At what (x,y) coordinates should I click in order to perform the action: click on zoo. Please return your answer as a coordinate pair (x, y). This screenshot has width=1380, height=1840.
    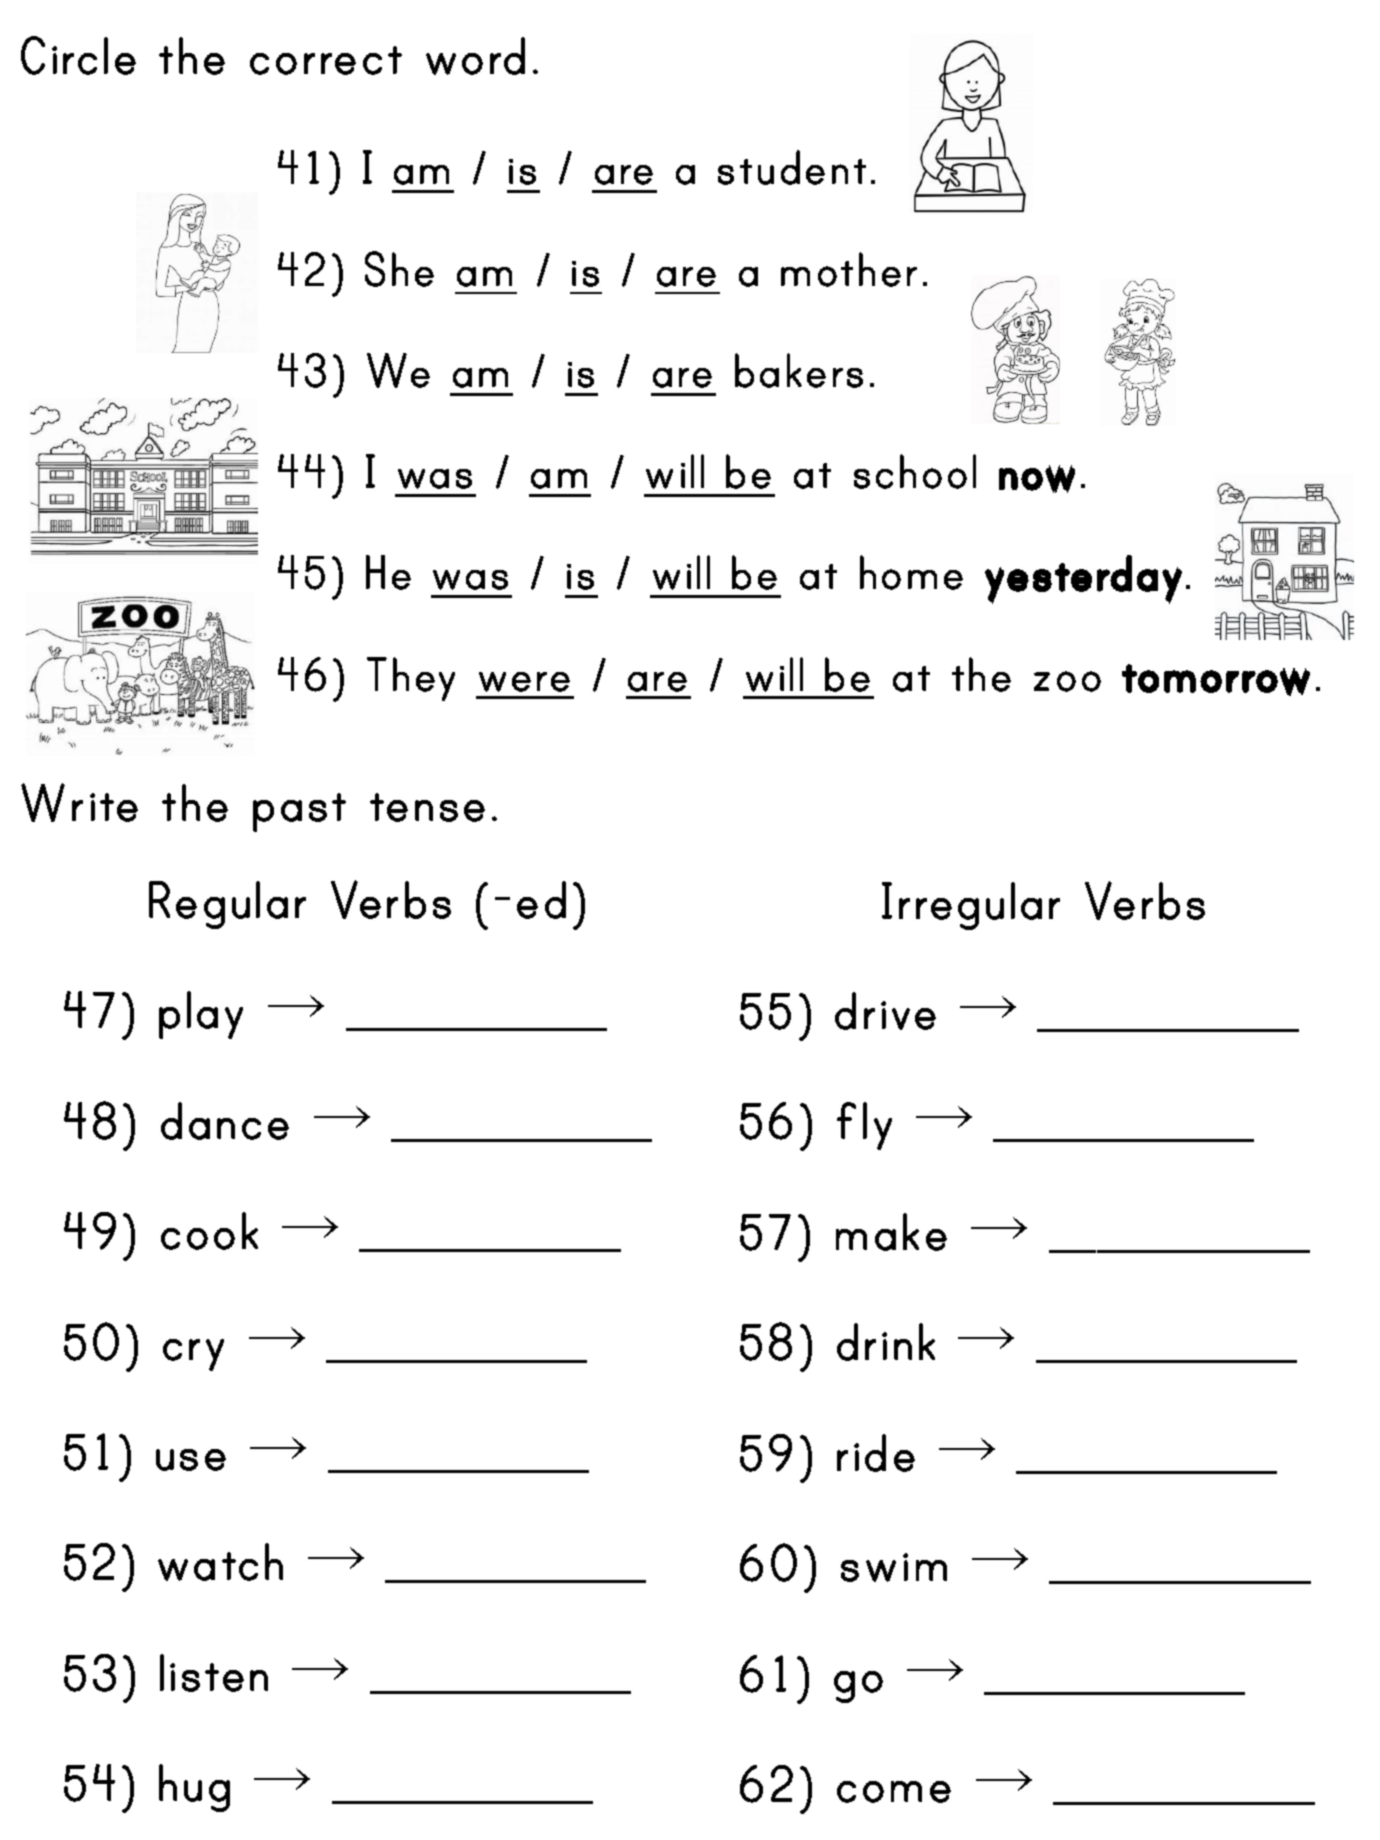
    Looking at the image, I should click on (1067, 681).
